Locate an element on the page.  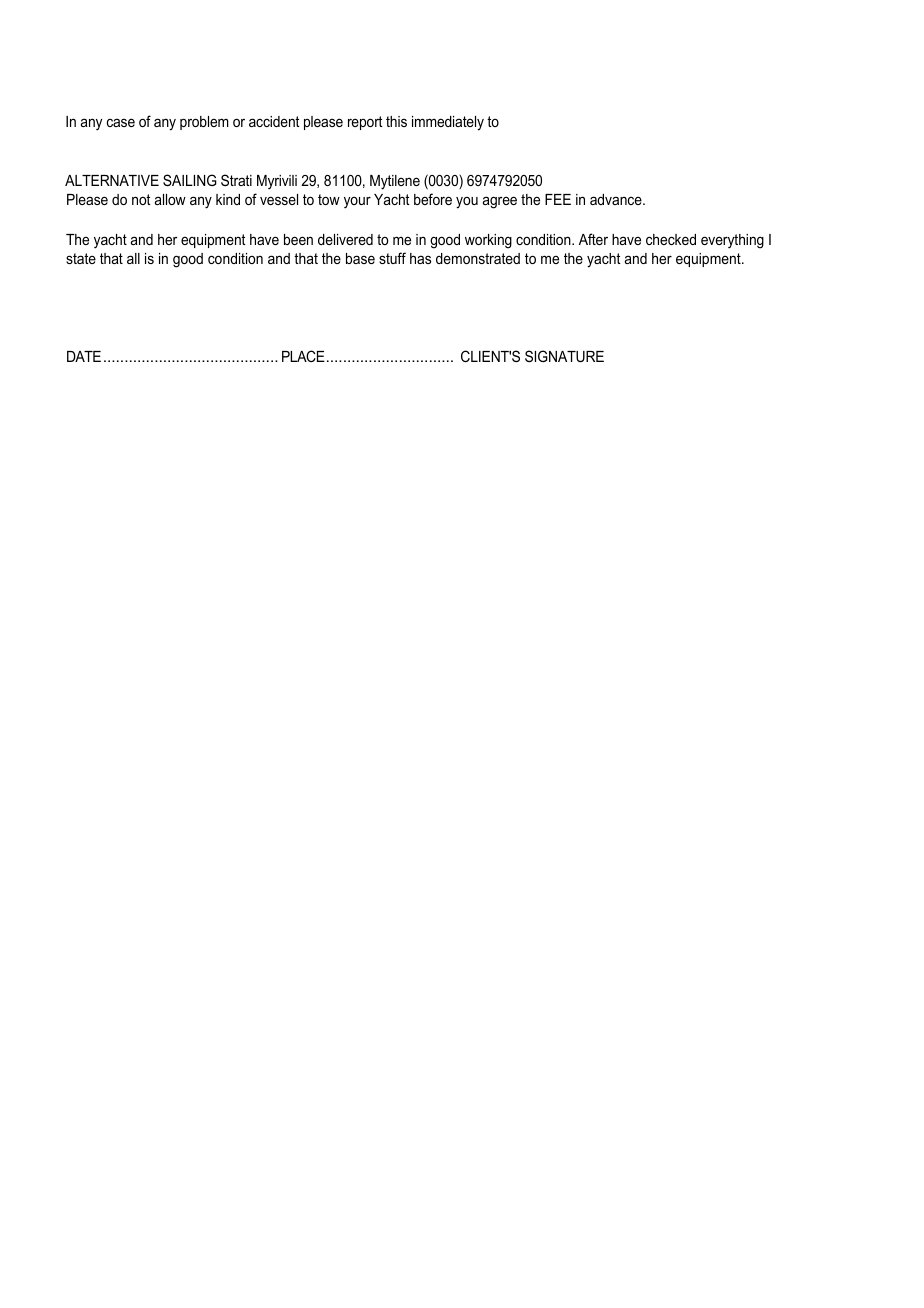
advance is located at coordinates (617, 199).
